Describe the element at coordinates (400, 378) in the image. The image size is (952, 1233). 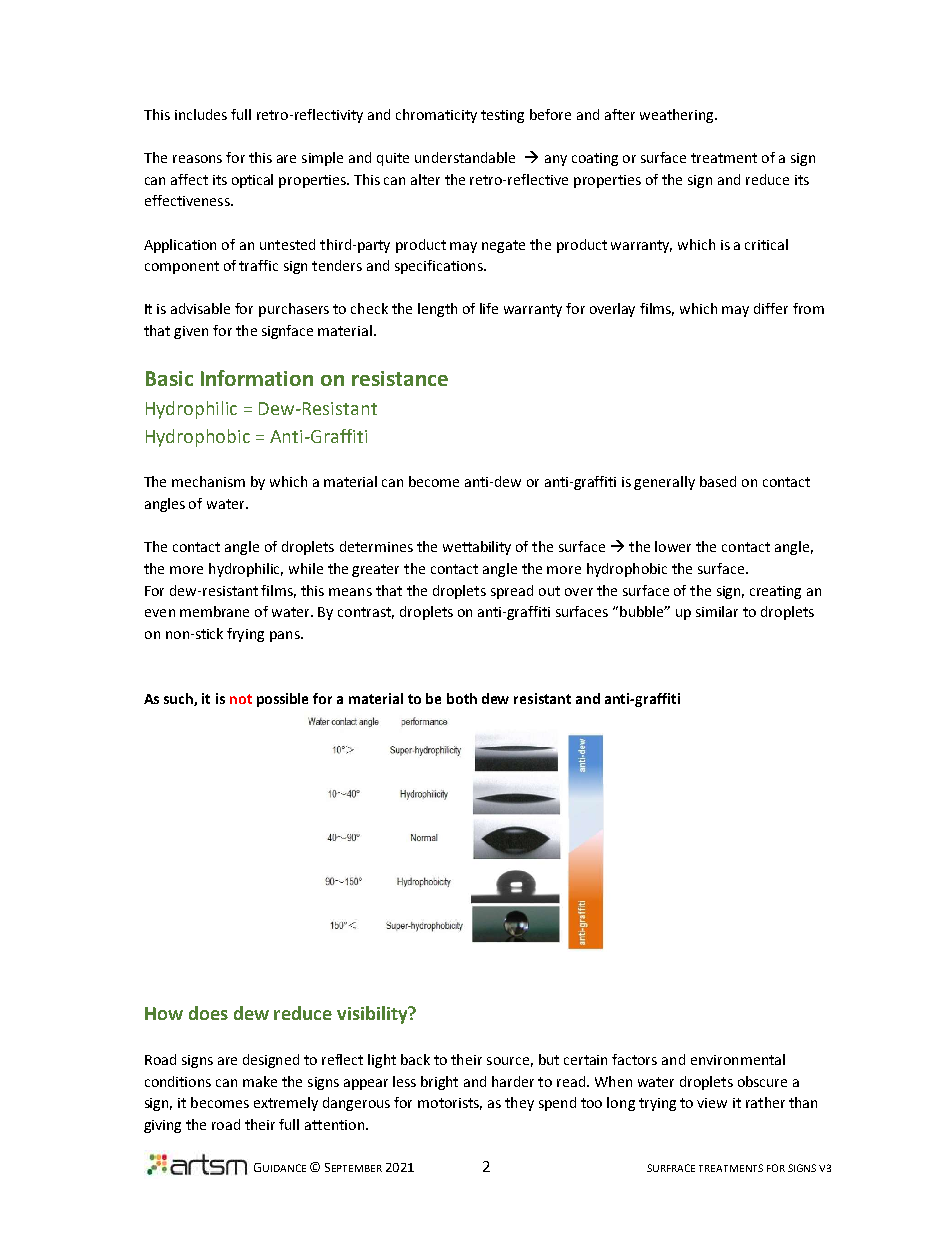
I see `resistance` at that location.
